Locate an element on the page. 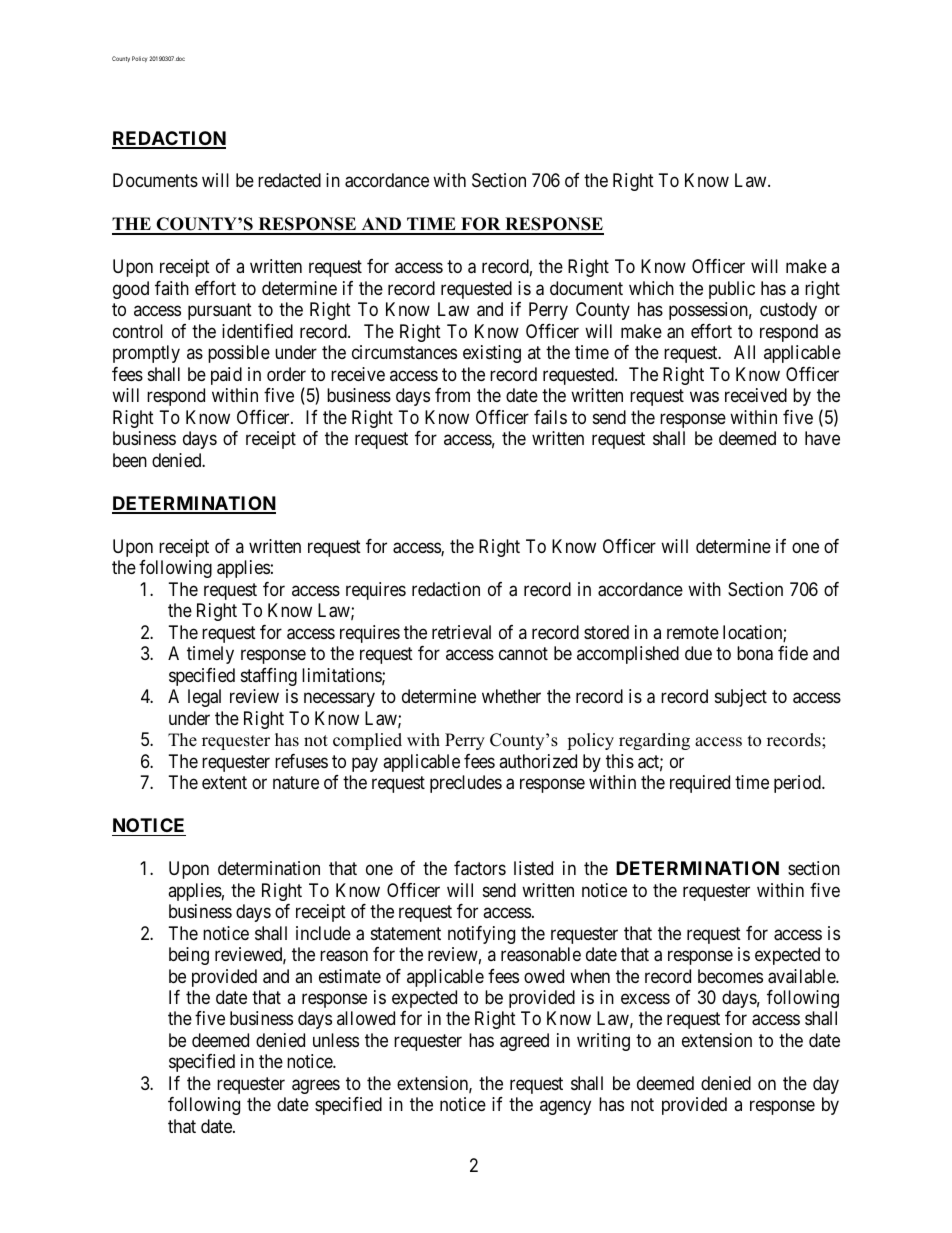 This document has height=1233, width=952. factors is located at coordinates (480, 868).
